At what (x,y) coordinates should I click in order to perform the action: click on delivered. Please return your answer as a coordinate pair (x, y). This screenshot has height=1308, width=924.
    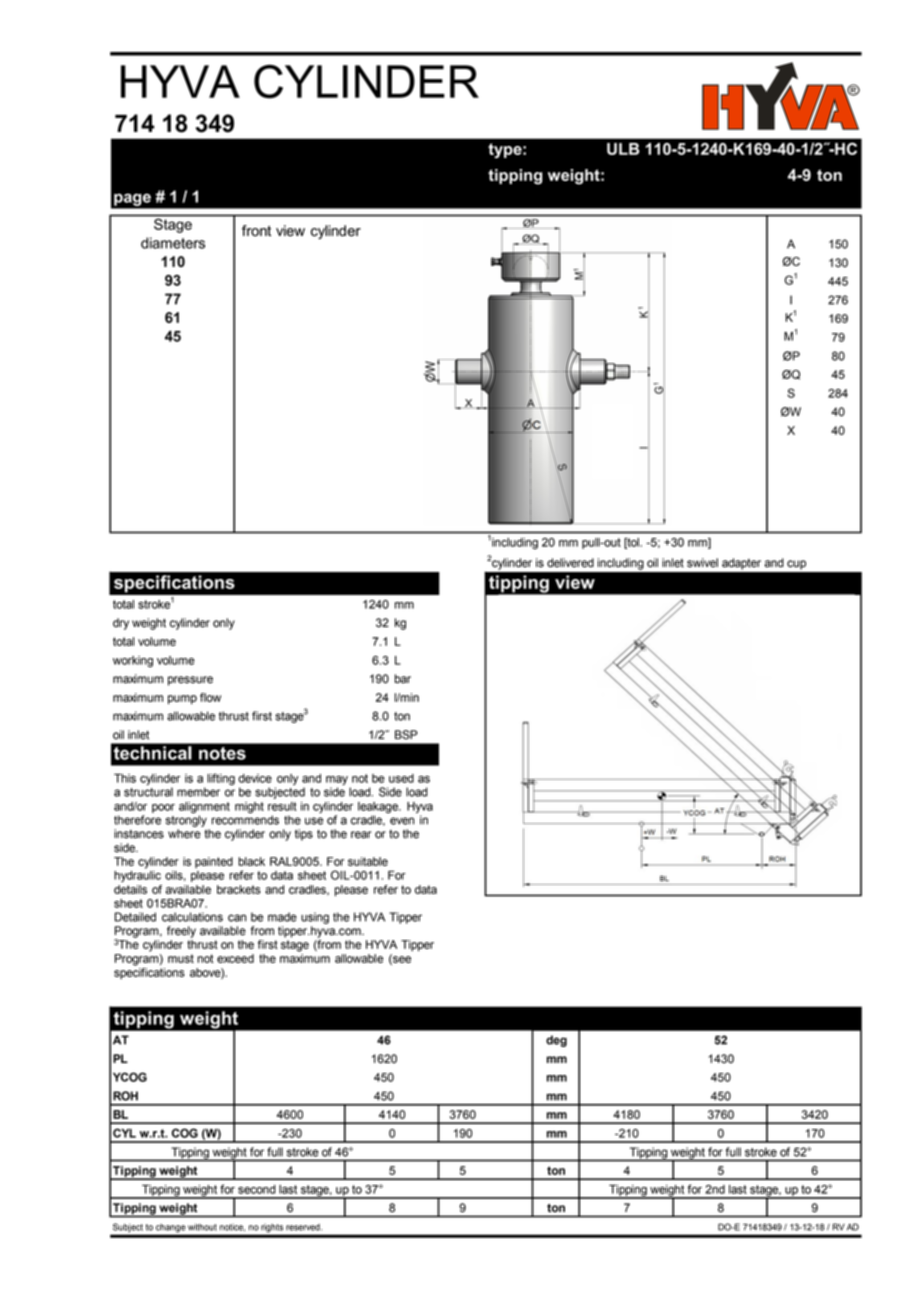
    Looking at the image, I should click on (570, 563).
